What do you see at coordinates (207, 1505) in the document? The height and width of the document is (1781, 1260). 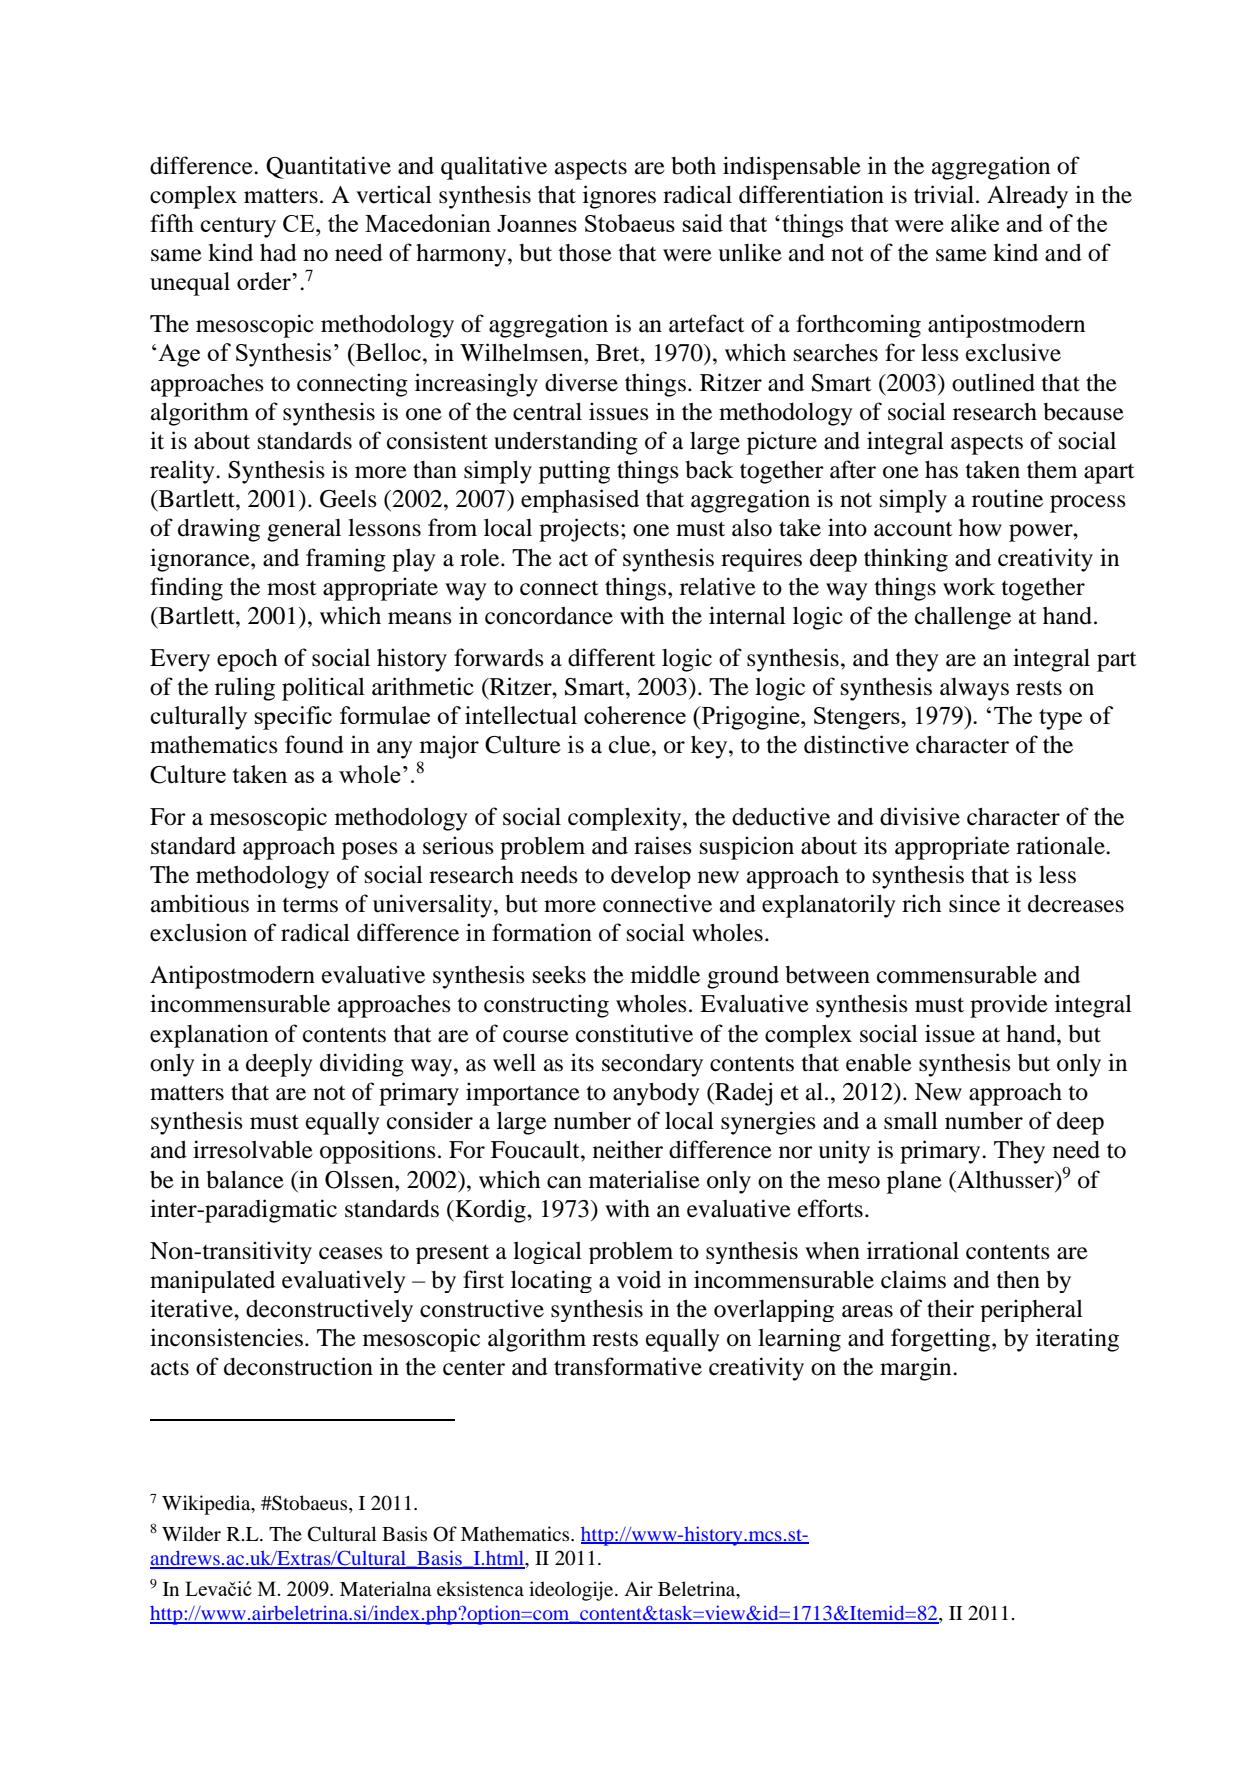 I see `Wikipedia` at bounding box center [207, 1505].
